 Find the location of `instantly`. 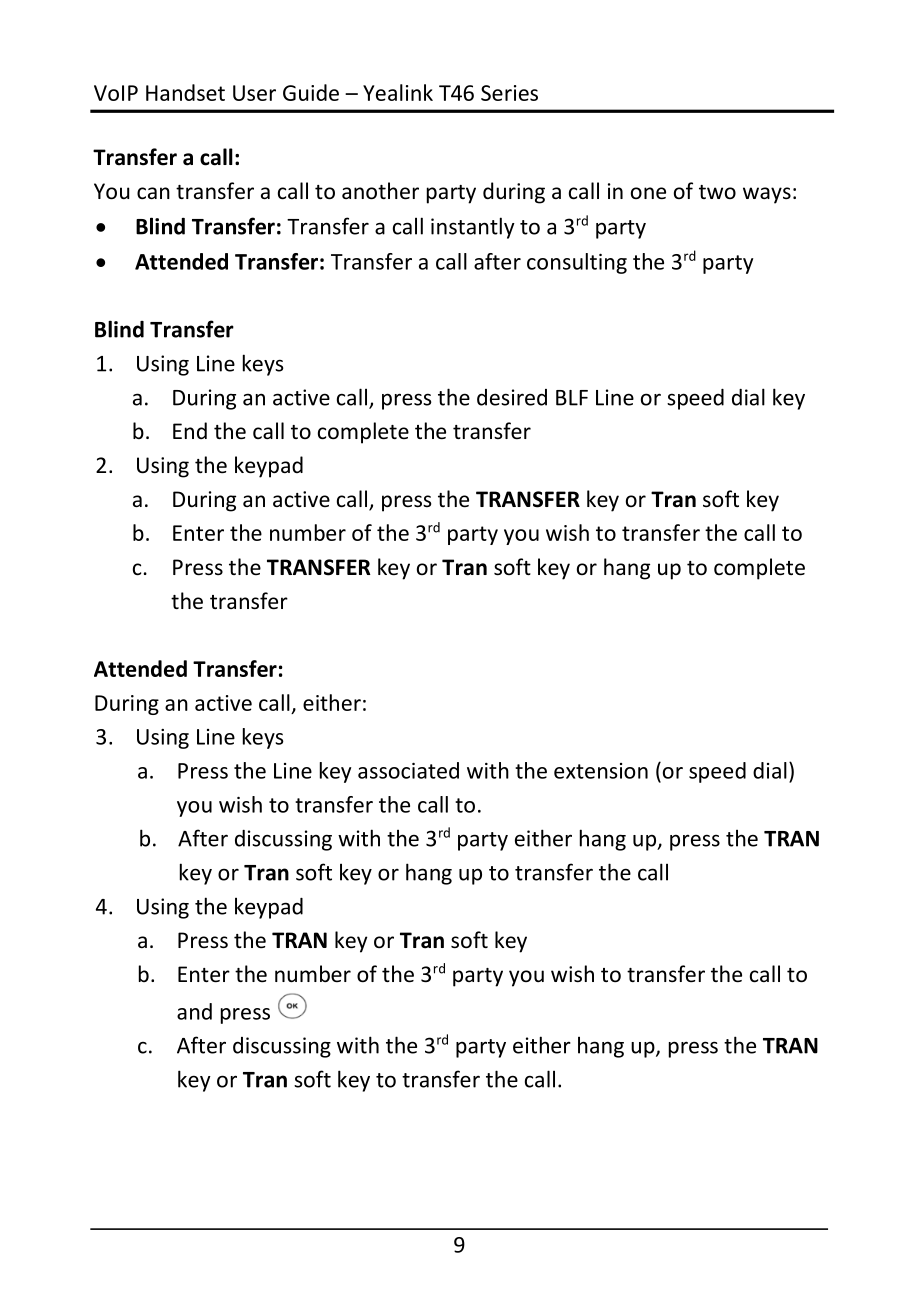

instantly is located at coordinates (473, 228).
